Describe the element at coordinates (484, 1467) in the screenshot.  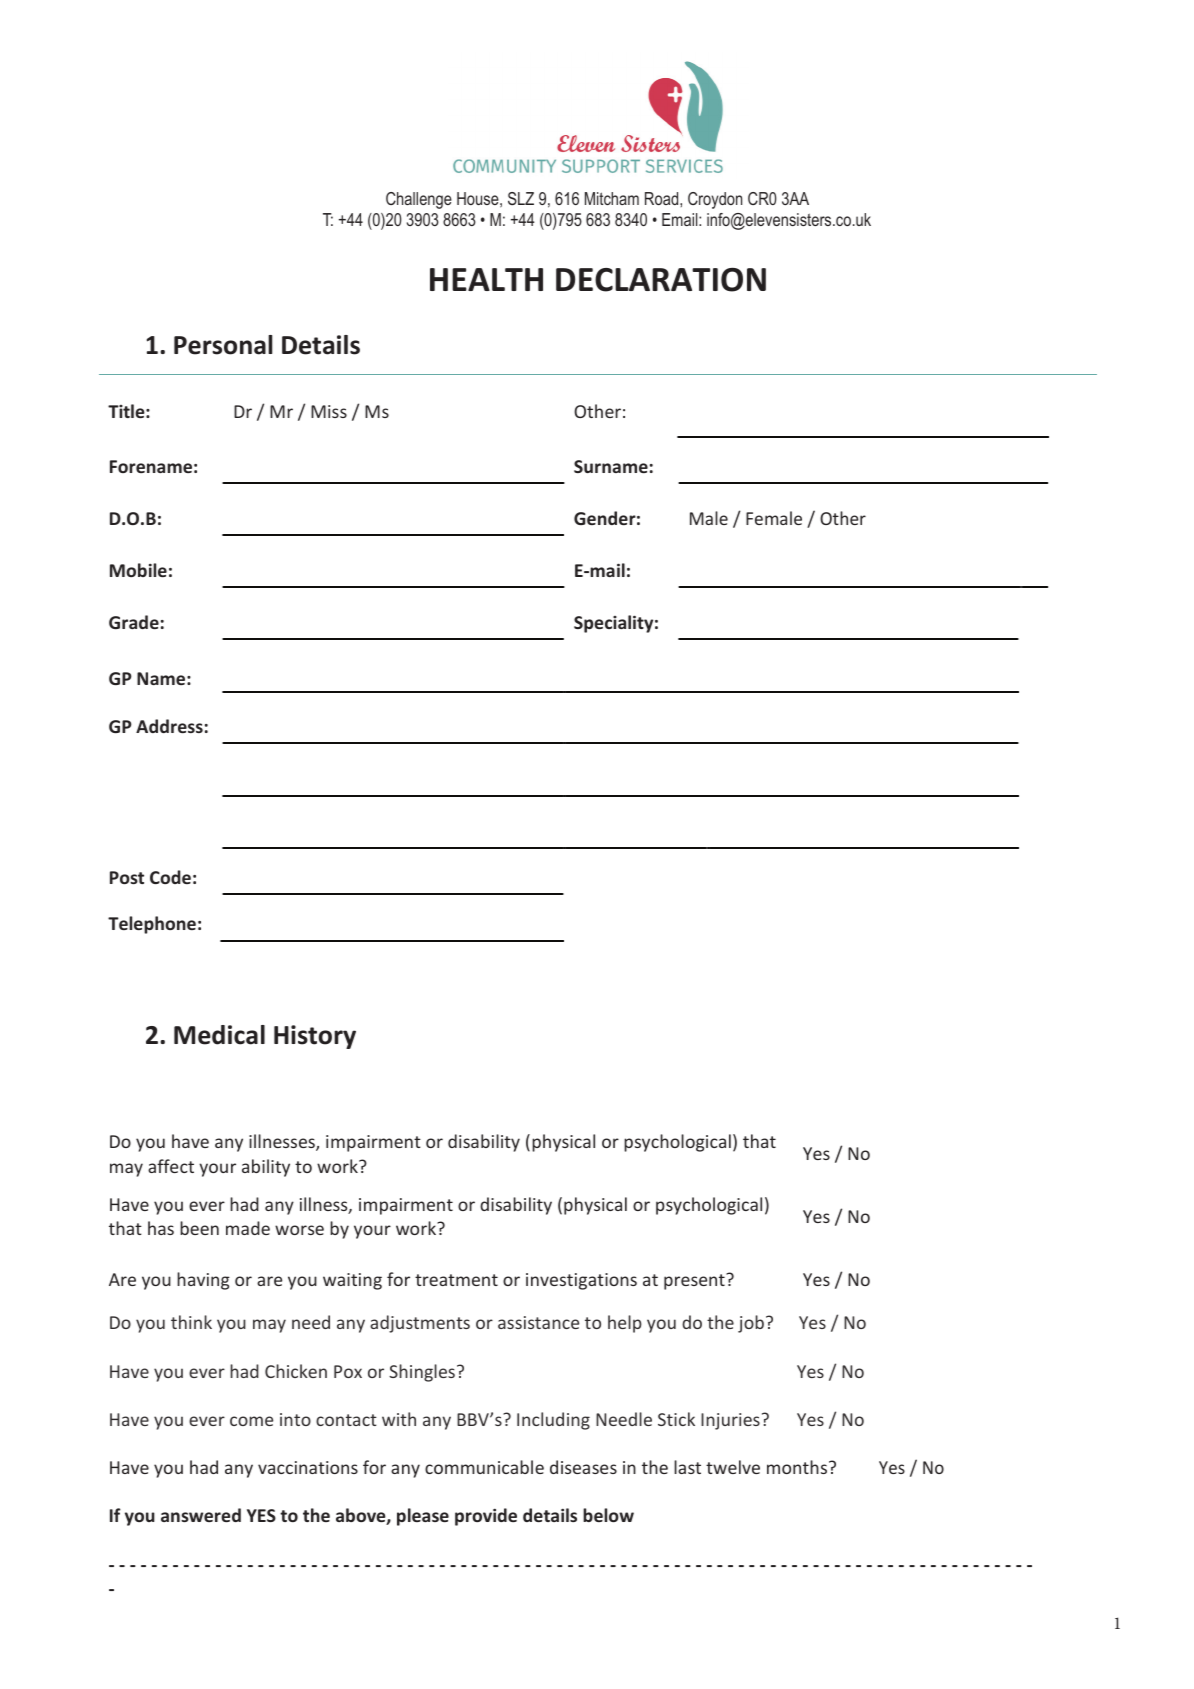
I see `communicable` at that location.
